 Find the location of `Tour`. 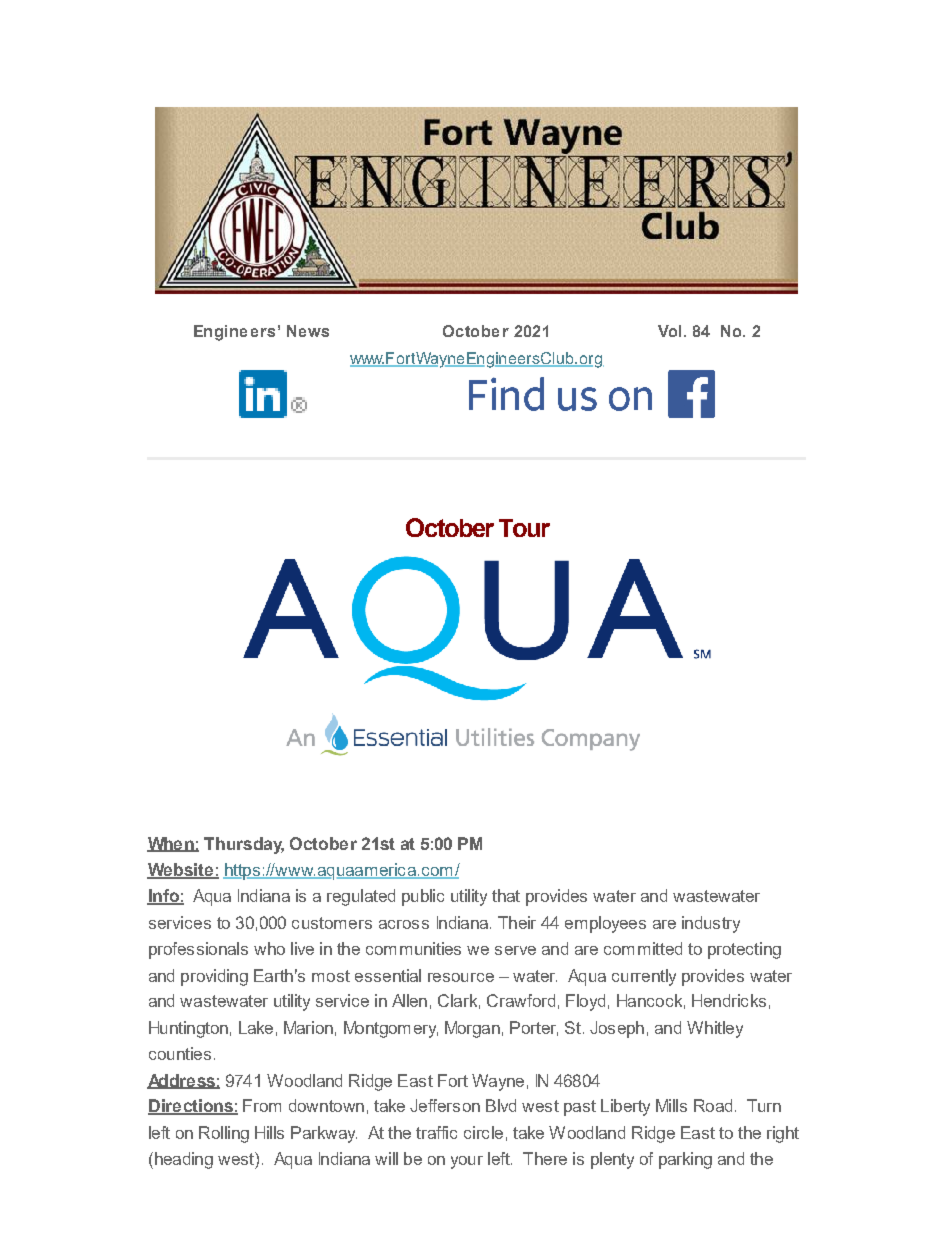

Tour is located at coordinates (524, 528).
